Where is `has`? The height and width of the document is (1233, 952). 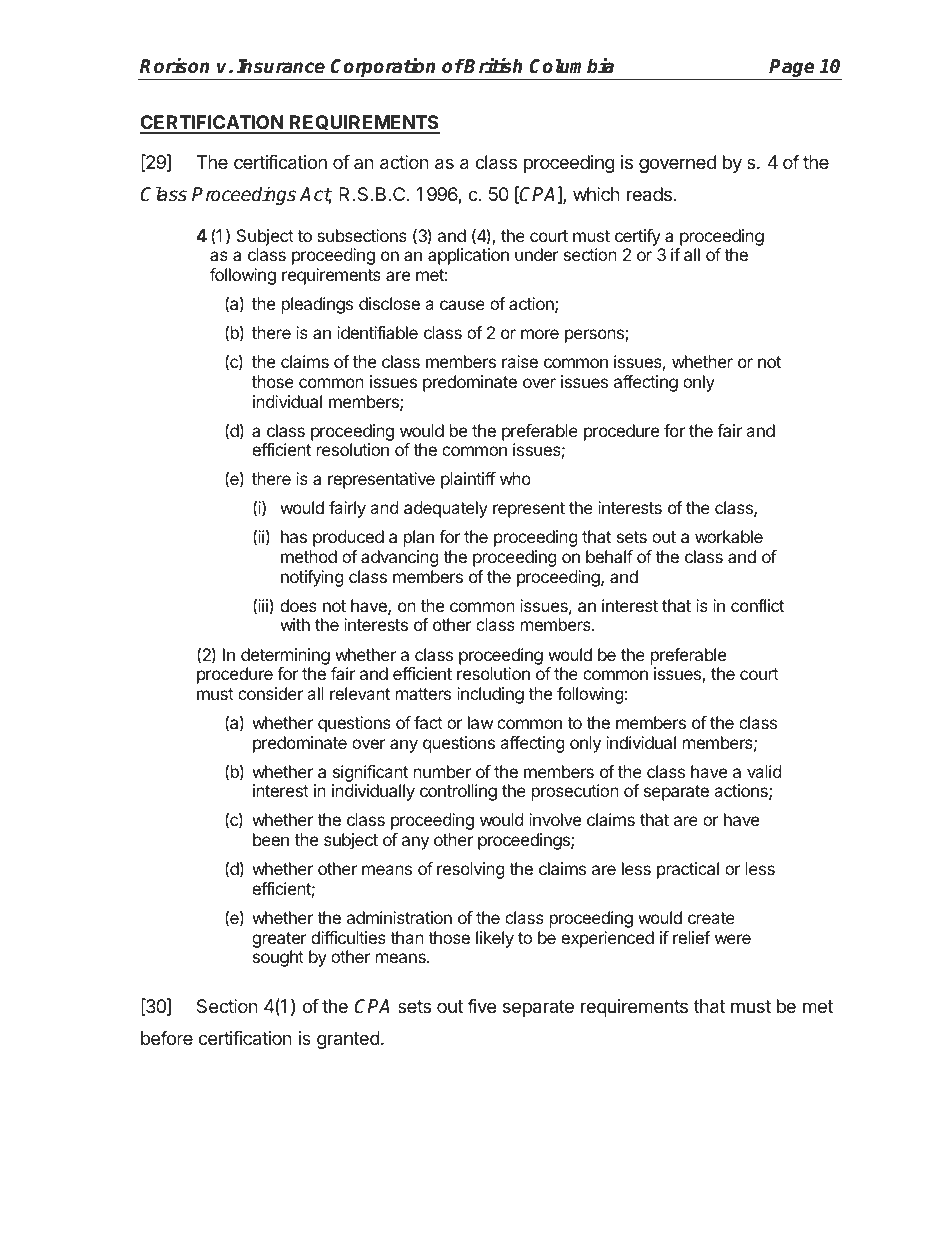 has is located at coordinates (294, 536).
